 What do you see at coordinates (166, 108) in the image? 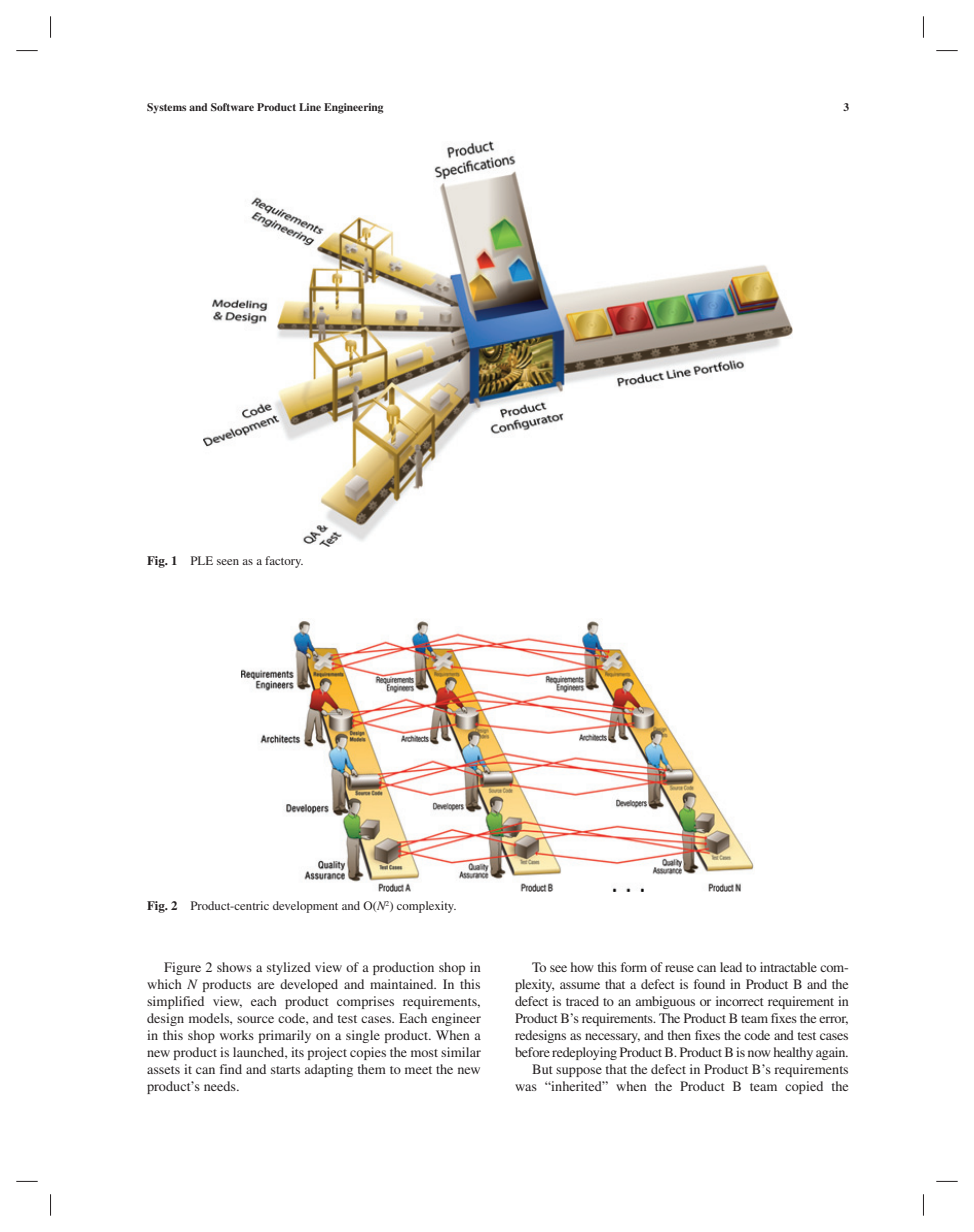
I see `Systems` at bounding box center [166, 108].
